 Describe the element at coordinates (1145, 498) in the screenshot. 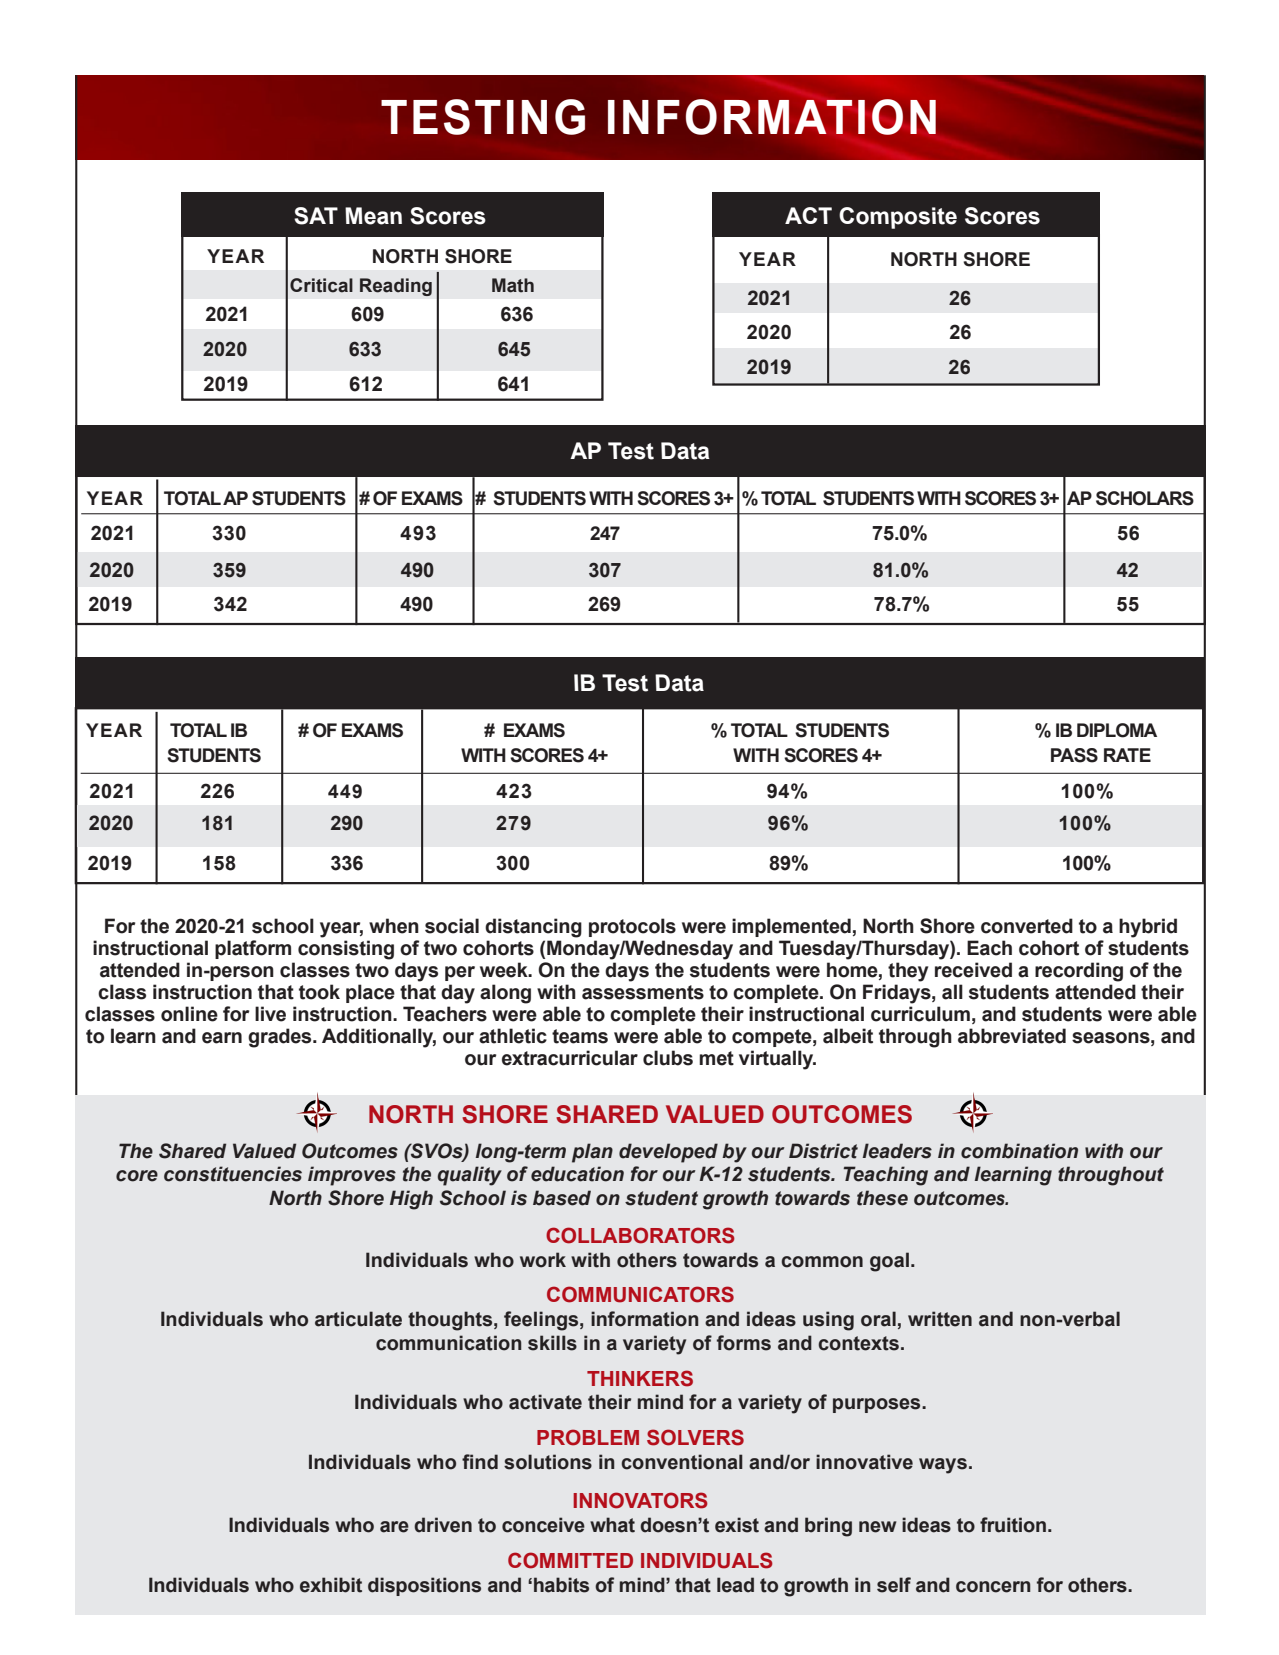

I see `SCHOLARS` at that location.
